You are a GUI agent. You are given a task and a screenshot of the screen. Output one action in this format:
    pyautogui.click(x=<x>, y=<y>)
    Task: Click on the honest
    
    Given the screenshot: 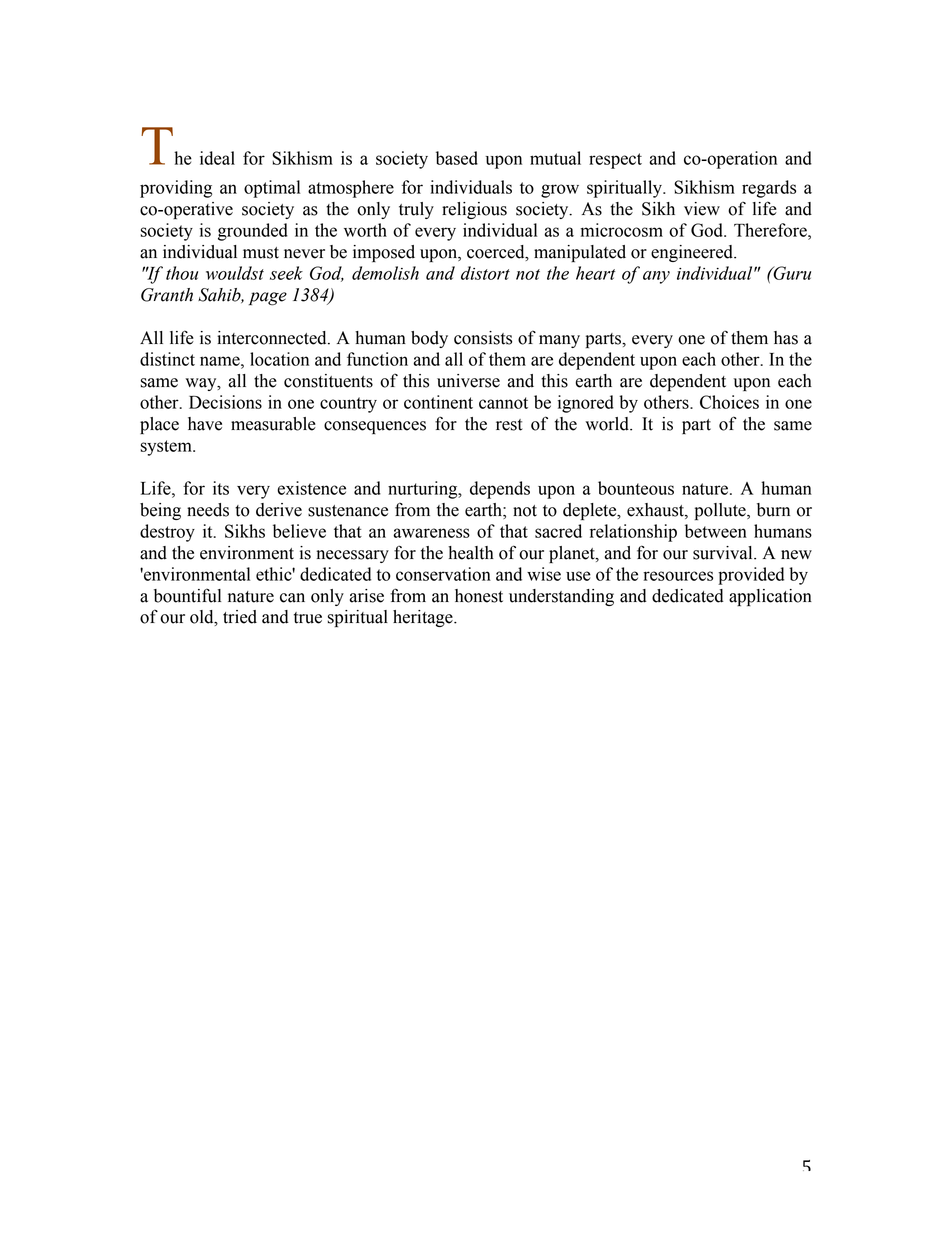 What is the action you would take?
    pyautogui.click(x=479, y=596)
